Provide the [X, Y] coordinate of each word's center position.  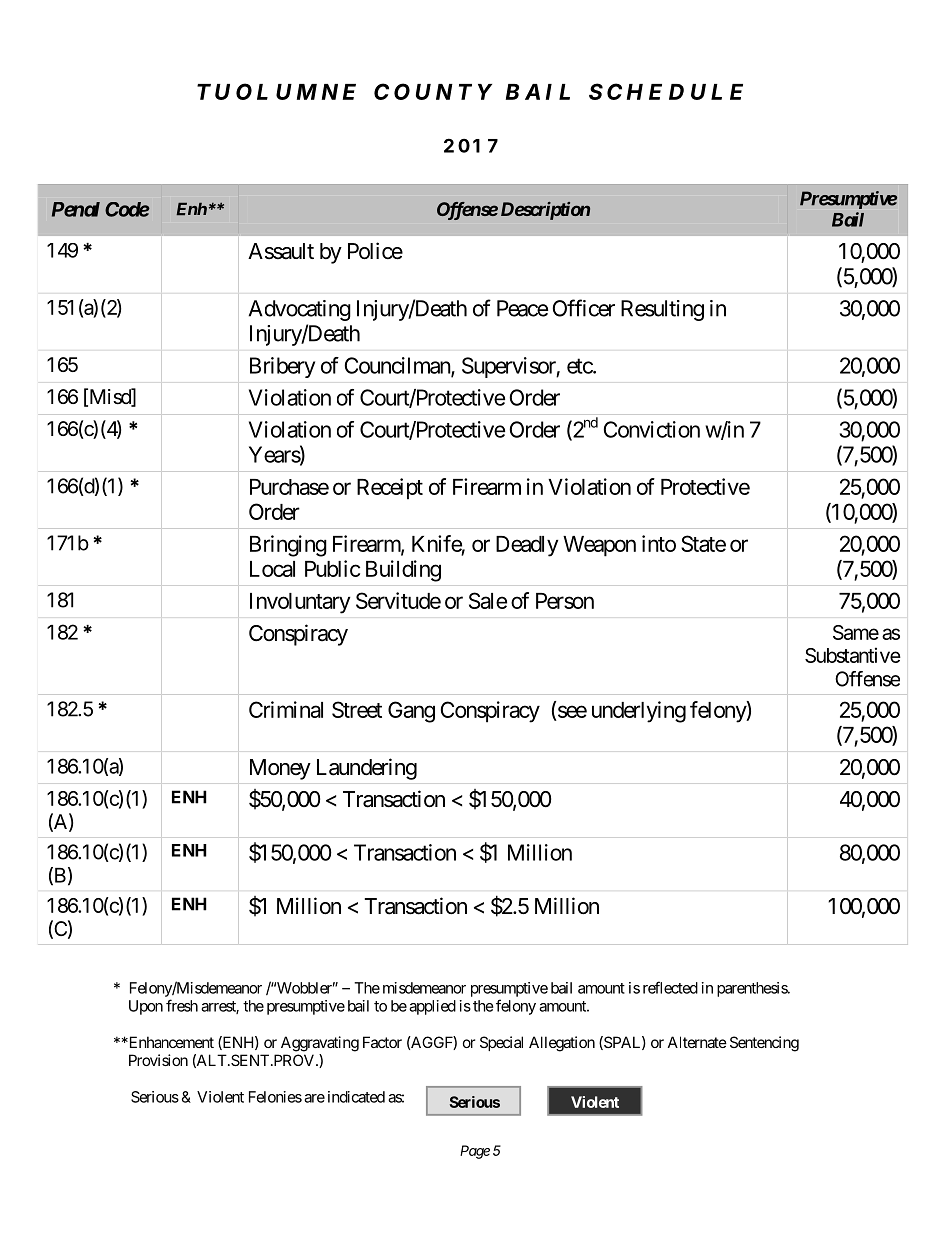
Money [280, 769]
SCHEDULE [666, 91]
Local [272, 569]
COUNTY [433, 91]
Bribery [282, 367]
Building [403, 571]
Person [565, 601]
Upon [146, 1007]
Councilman [398, 366]
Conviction [652, 429]
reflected [670, 987]
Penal [76, 209]
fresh [182, 1005]
